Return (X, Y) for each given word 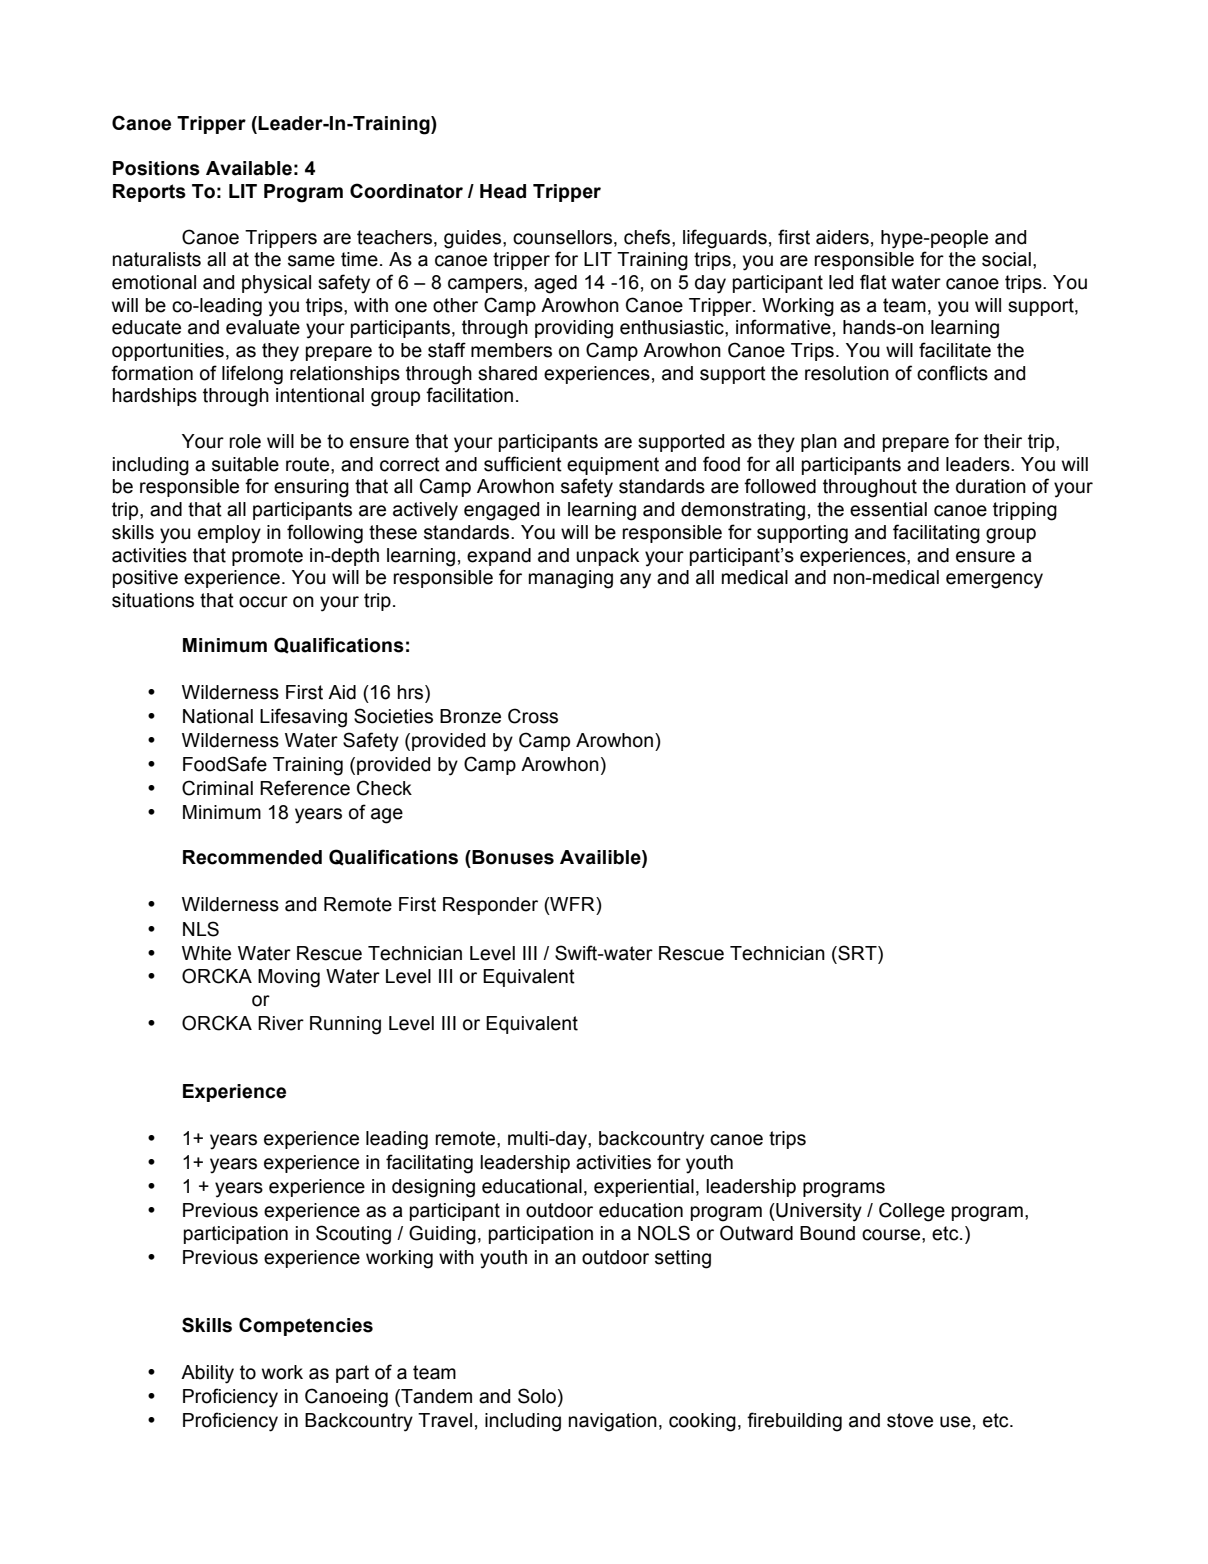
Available (249, 168)
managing (571, 579)
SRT (857, 953)
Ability (207, 1374)
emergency (994, 581)
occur (263, 602)
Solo (537, 1396)
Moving (289, 978)
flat (873, 282)
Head (503, 191)
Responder (490, 906)
